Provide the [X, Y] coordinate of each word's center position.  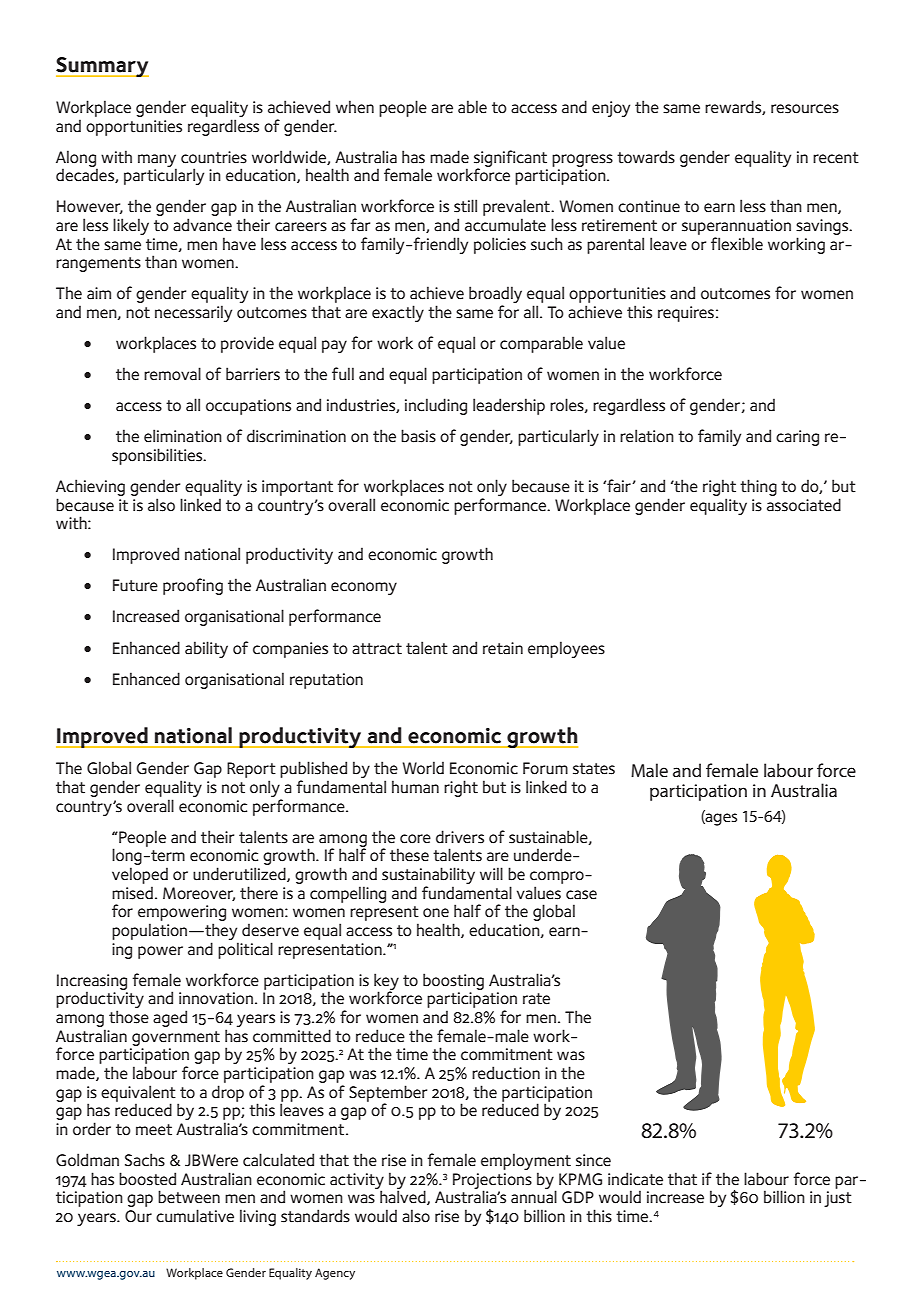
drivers [460, 837]
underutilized [240, 874]
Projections [492, 1182]
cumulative [195, 1216]
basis [418, 436]
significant [510, 159]
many [157, 161]
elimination [183, 436]
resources [805, 109]
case [581, 895]
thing [758, 487]
